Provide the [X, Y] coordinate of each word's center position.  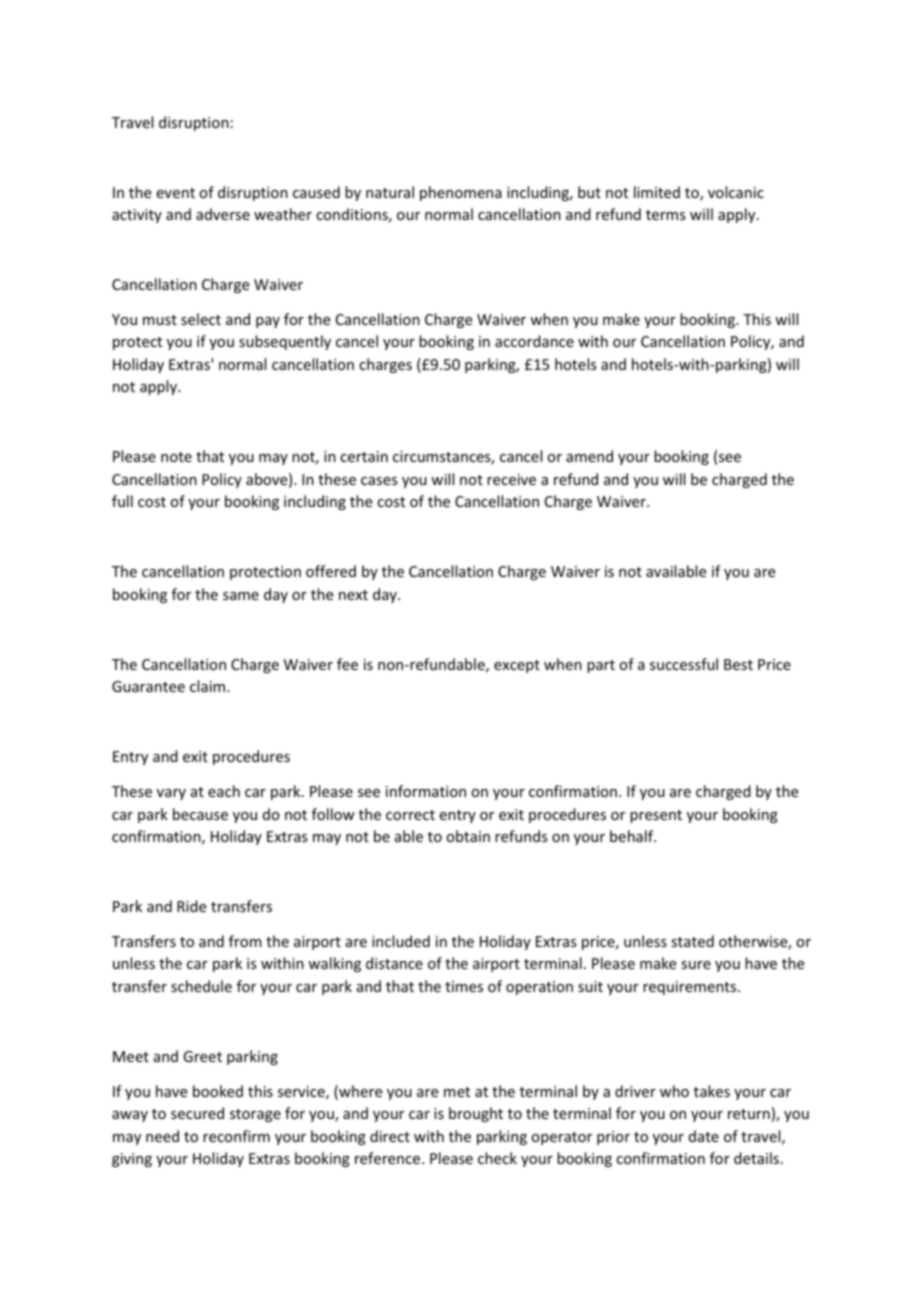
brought [476, 1114]
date [704, 1136]
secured [197, 1113]
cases [379, 481]
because [200, 814]
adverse [223, 214]
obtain [468, 836]
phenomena [461, 193]
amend [589, 456]
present [656, 816]
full [122, 501]
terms [665, 215]
